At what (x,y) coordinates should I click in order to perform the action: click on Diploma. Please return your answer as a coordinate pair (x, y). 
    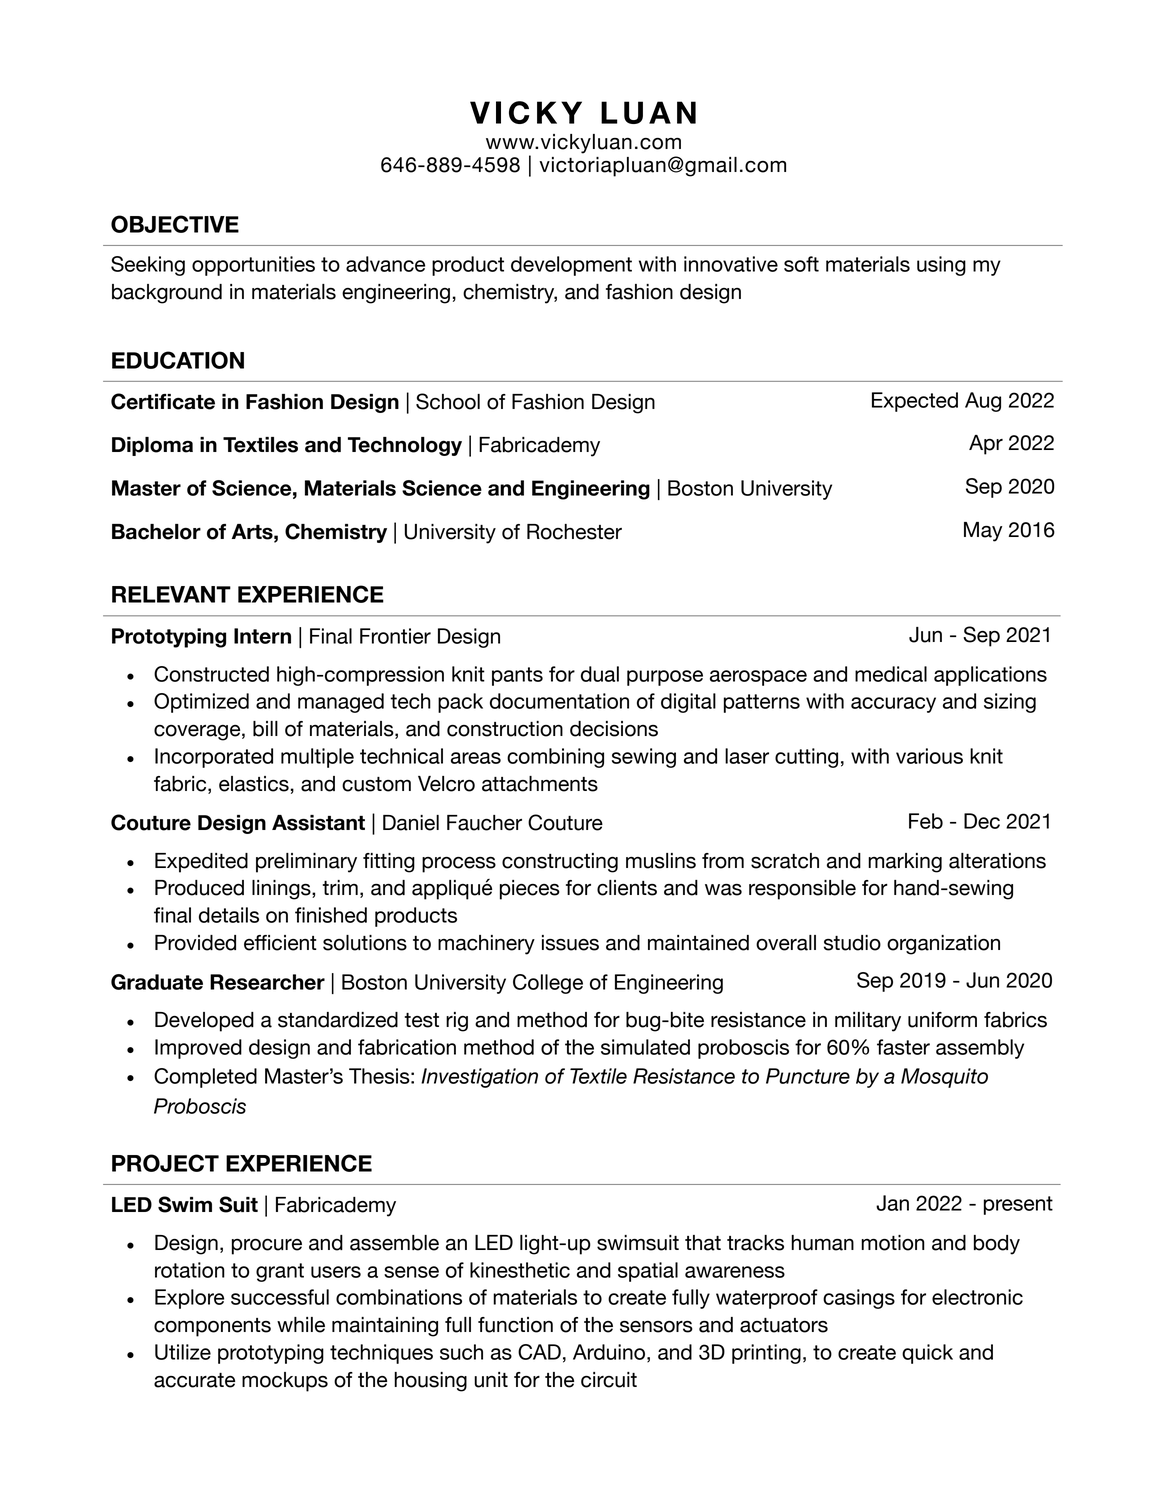
    Looking at the image, I should click on (152, 446).
